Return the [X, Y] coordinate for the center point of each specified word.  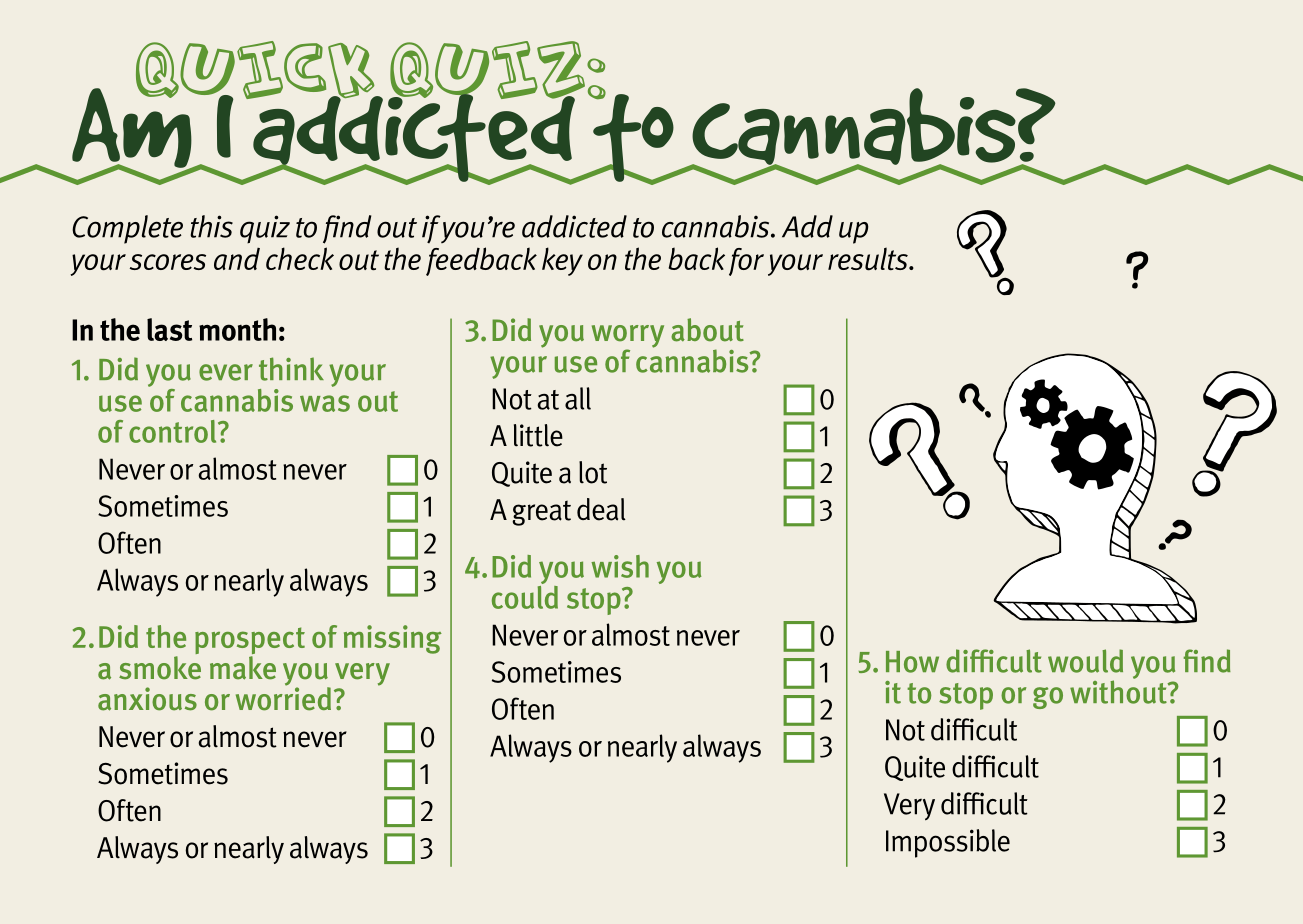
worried [283, 697]
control [174, 431]
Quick [256, 71]
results [869, 259]
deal [601, 509]
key [562, 261]
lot [593, 472]
